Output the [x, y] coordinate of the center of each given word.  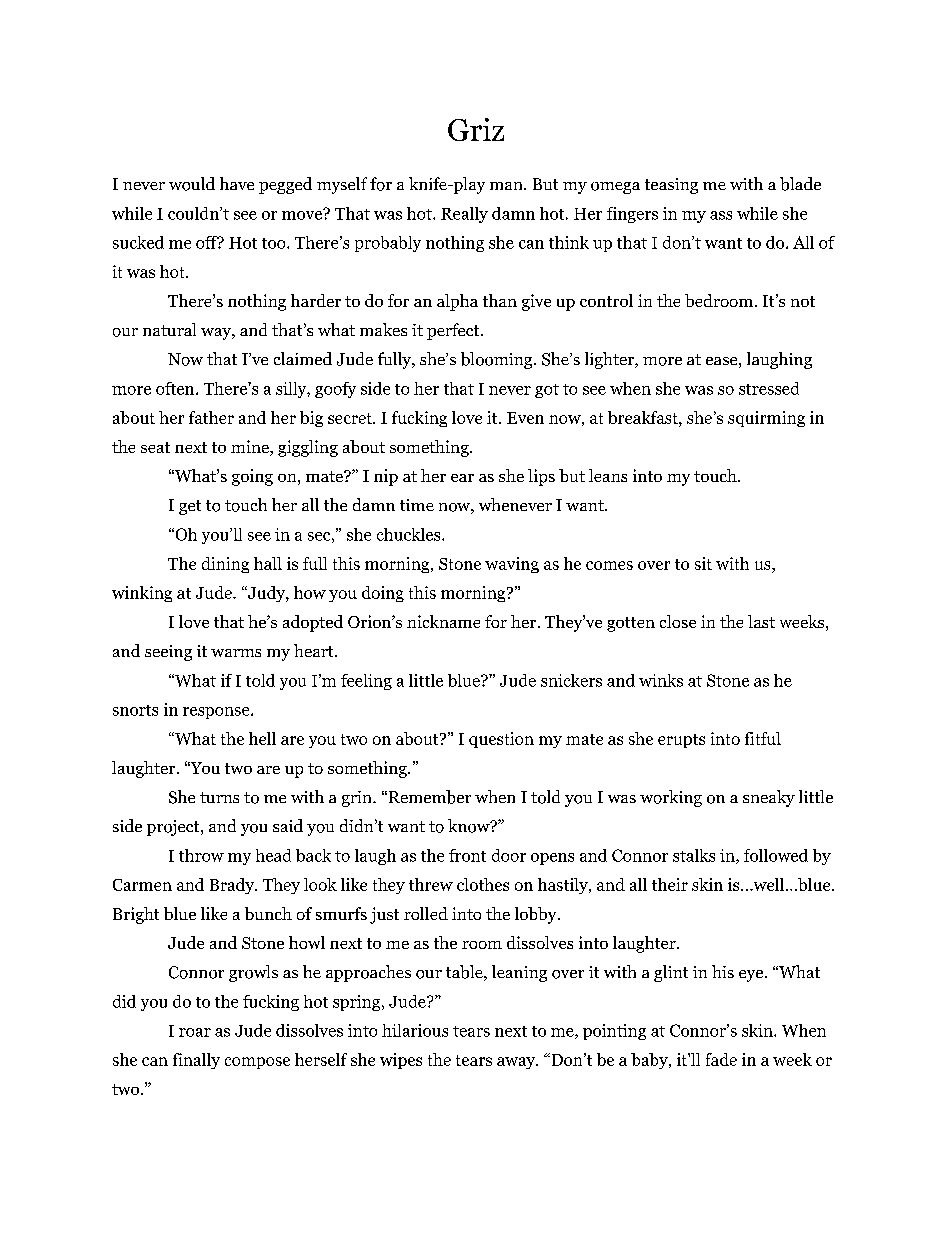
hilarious [415, 1030]
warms [236, 653]
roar [195, 1032]
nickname [443, 621]
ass [721, 215]
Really [464, 215]
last [761, 621]
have [237, 183]
